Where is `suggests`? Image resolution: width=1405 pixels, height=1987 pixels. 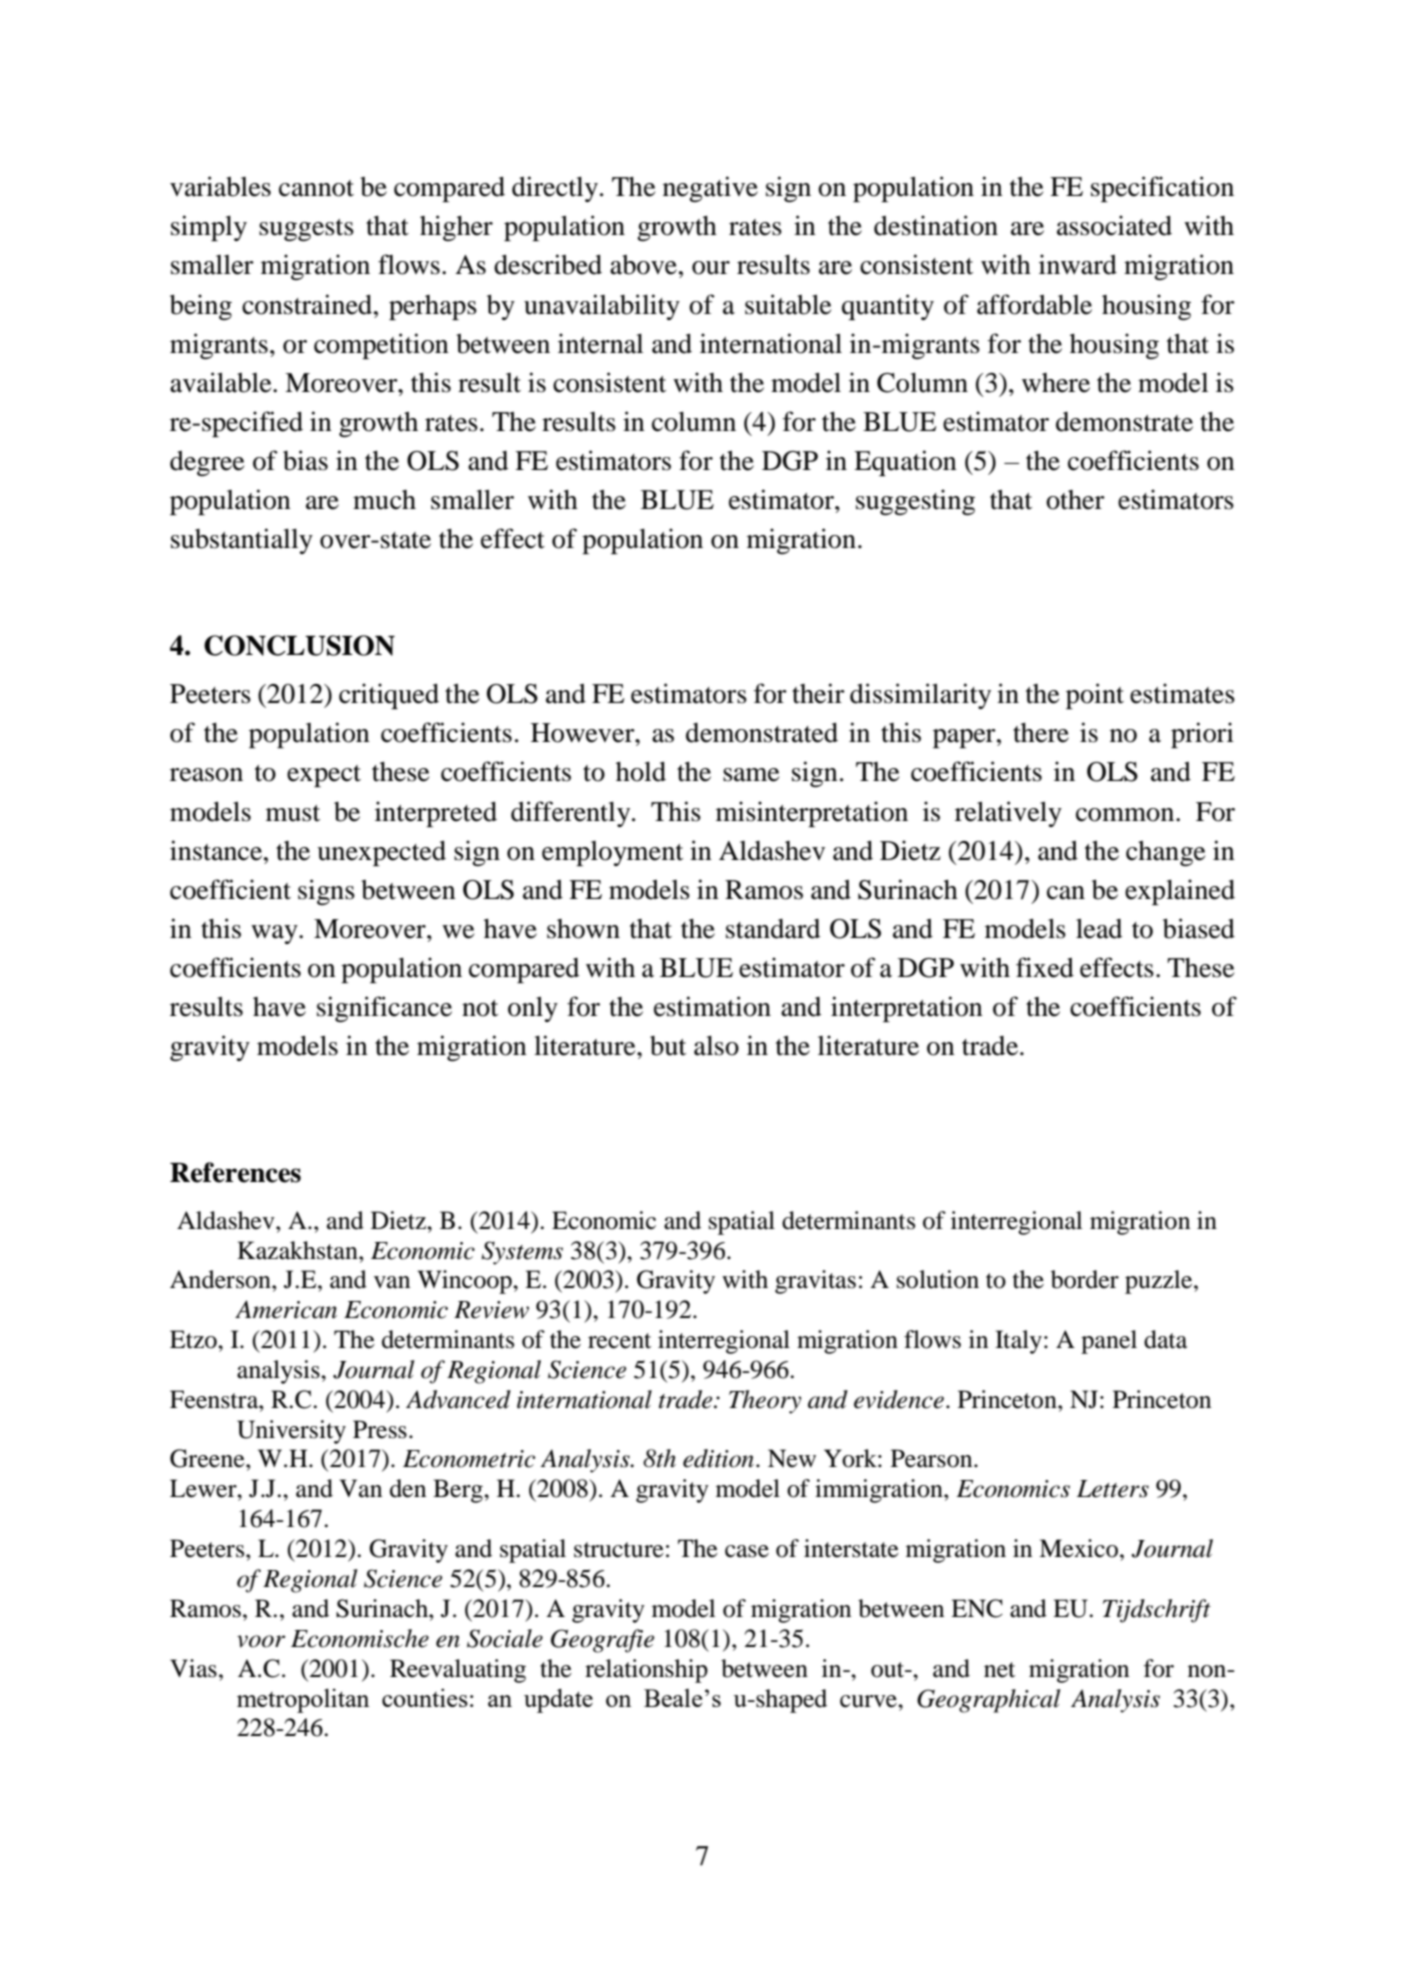 suggests is located at coordinates (306, 230).
